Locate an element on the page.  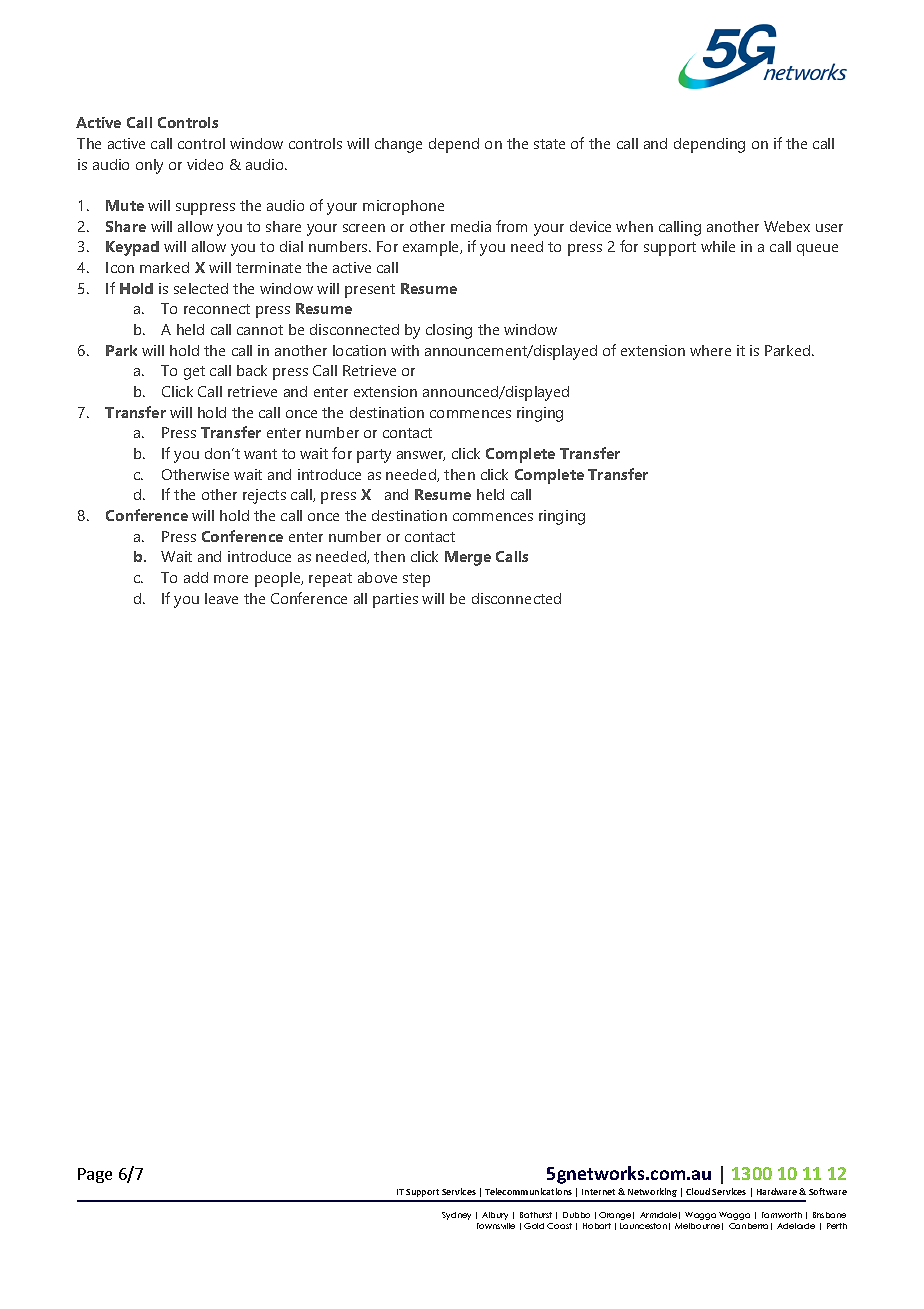
parties is located at coordinates (395, 600).
